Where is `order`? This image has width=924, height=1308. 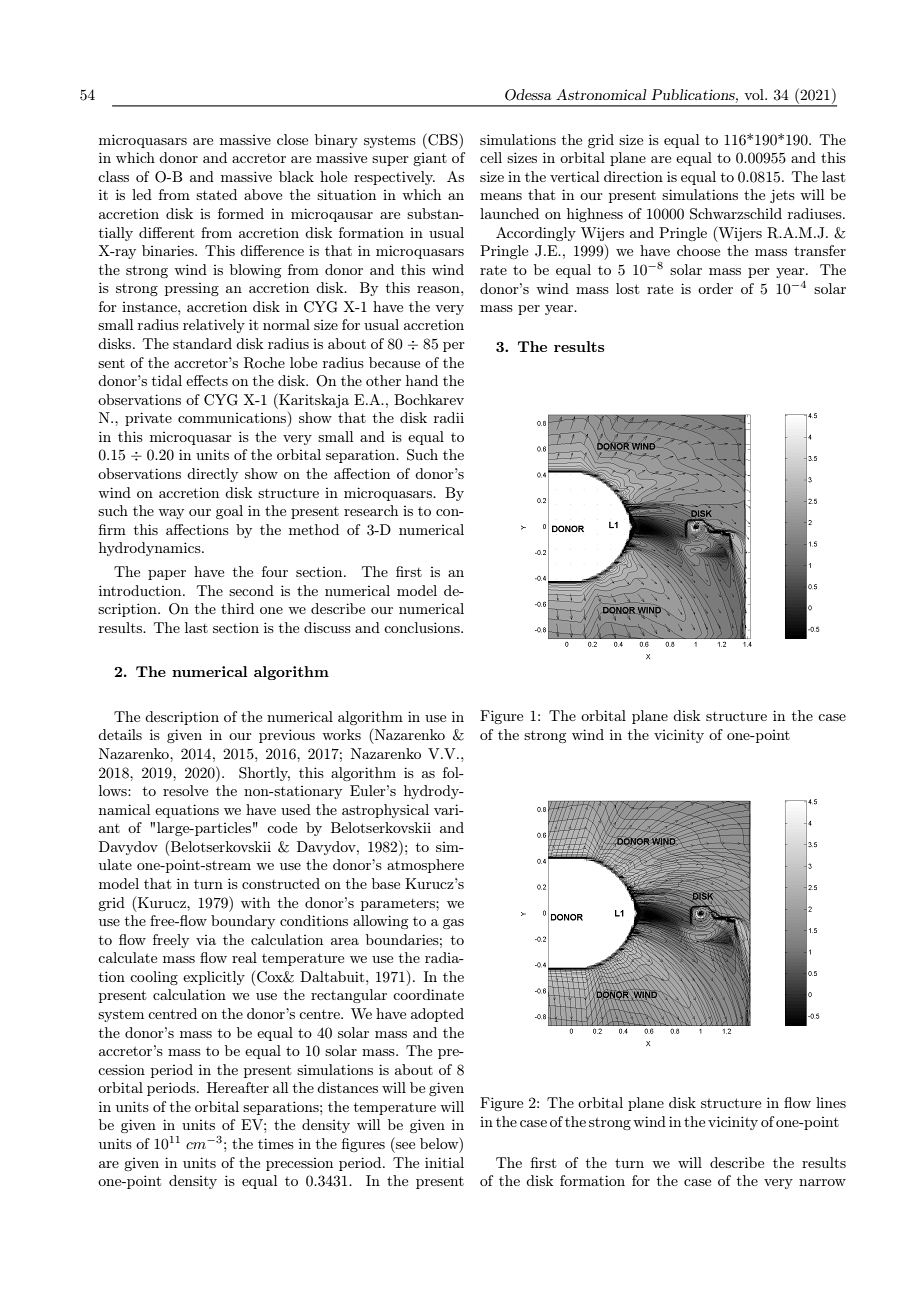 order is located at coordinates (715, 288).
